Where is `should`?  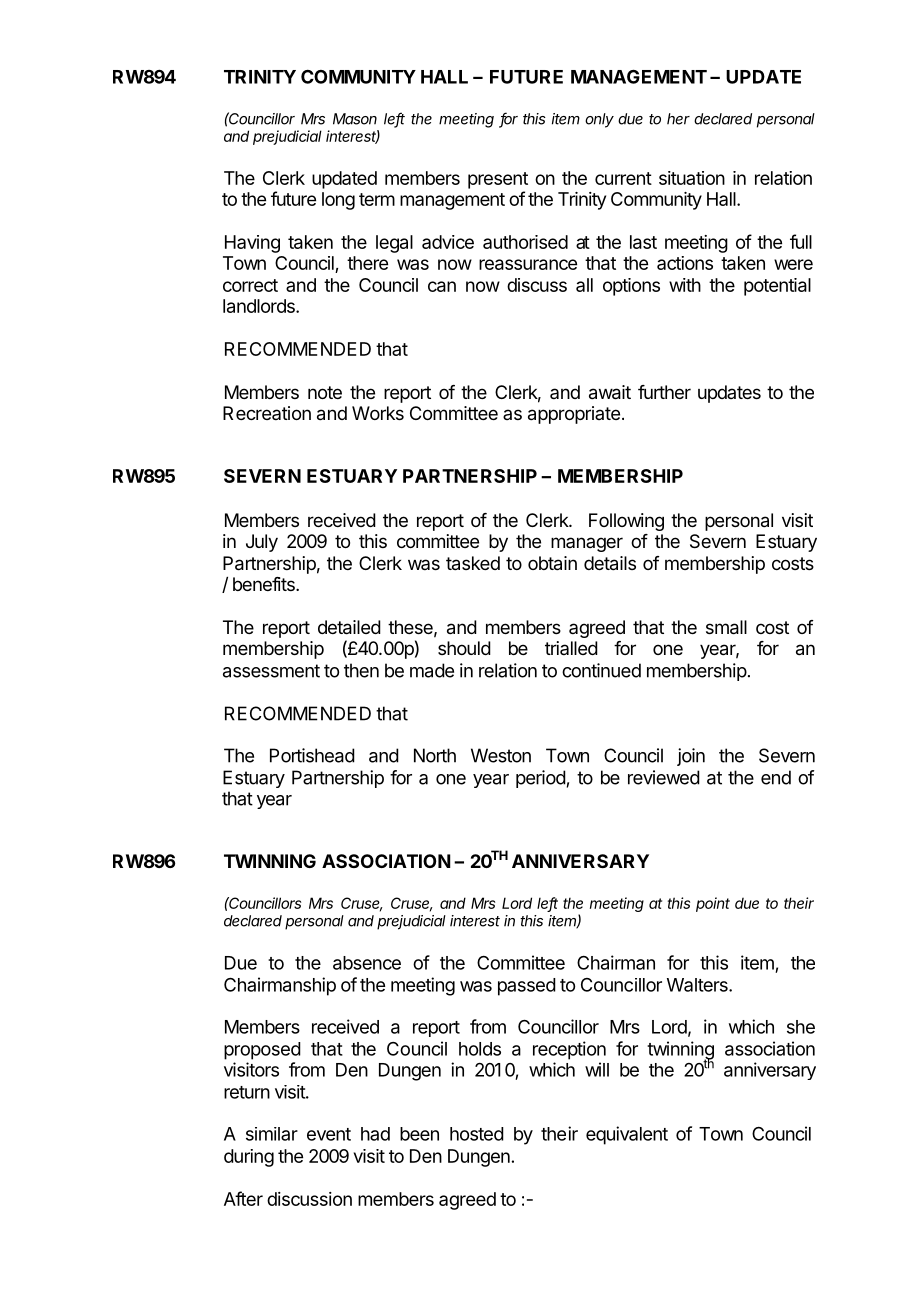 should is located at coordinates (464, 648).
